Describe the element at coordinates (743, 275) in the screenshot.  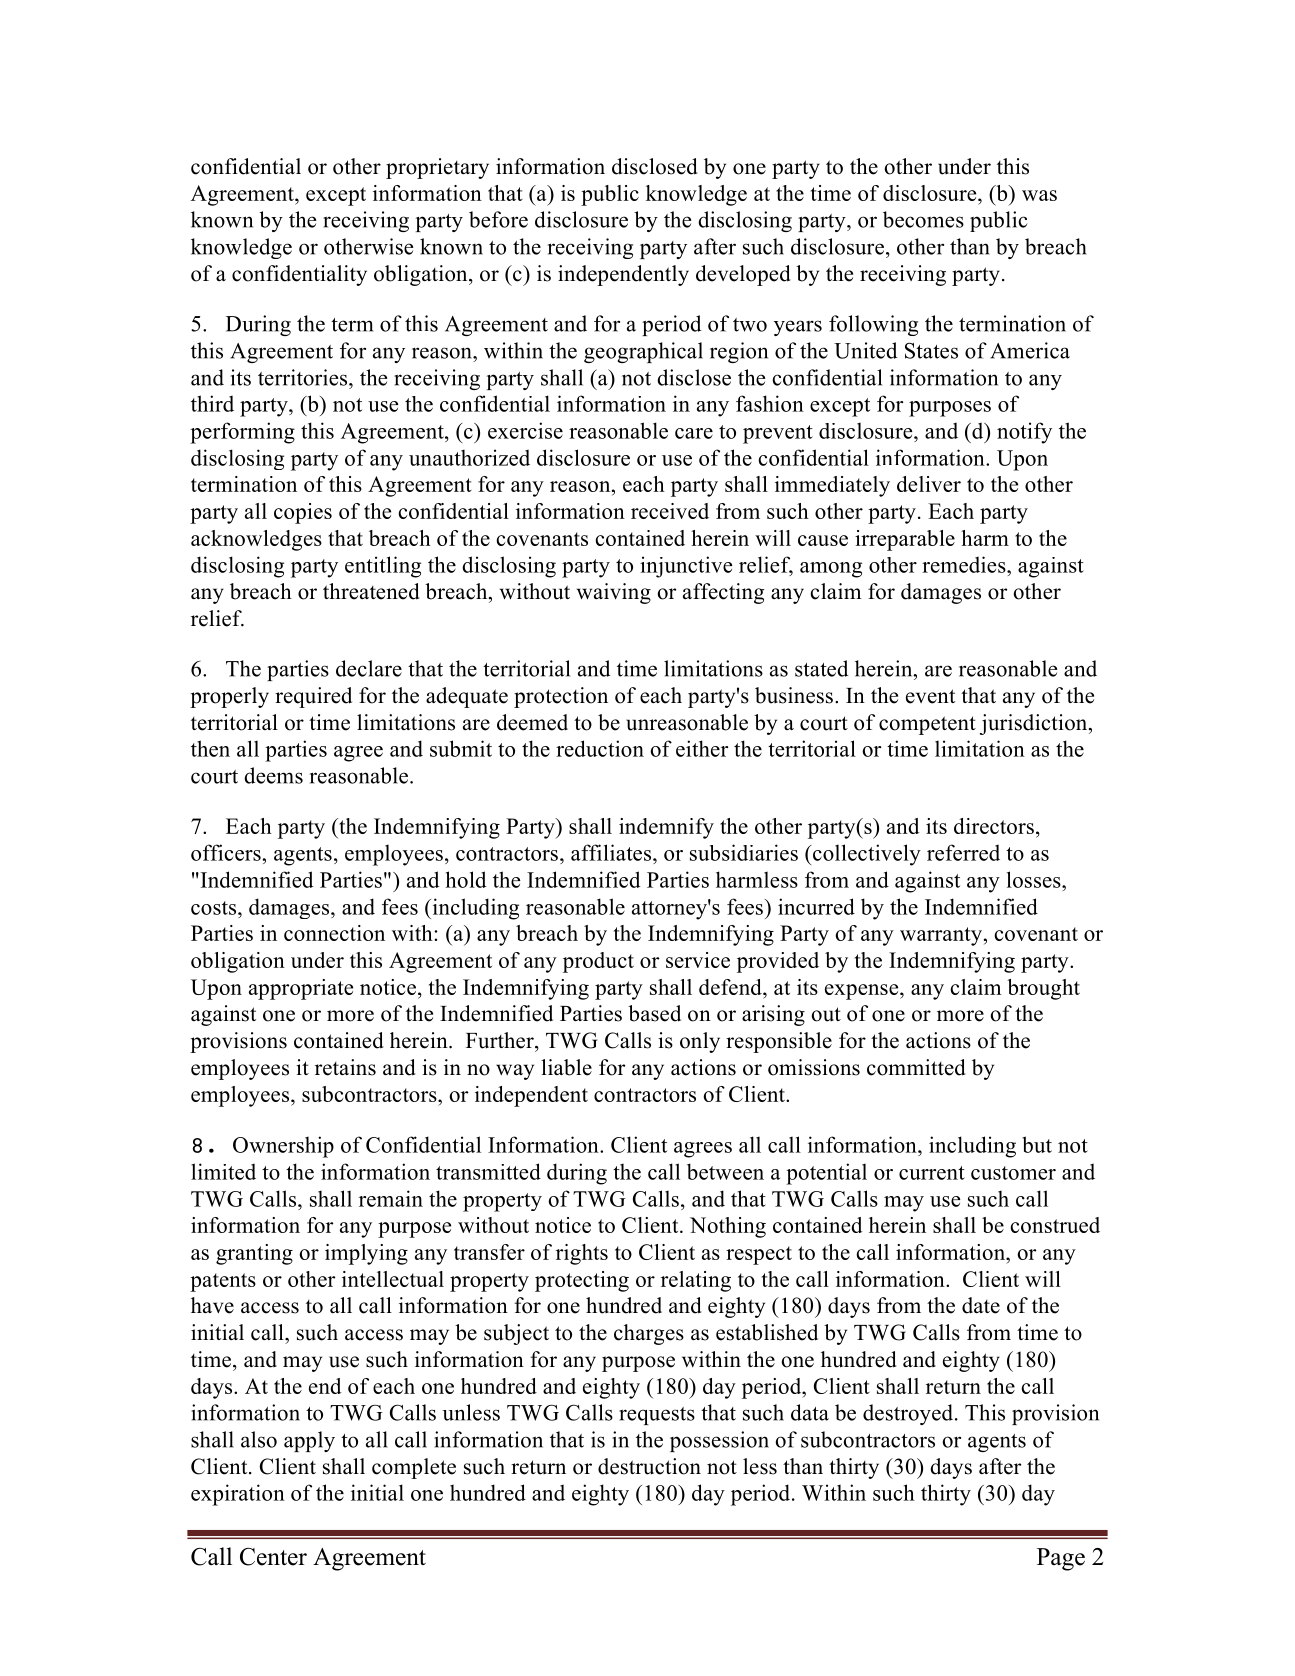
I see `developed` at that location.
